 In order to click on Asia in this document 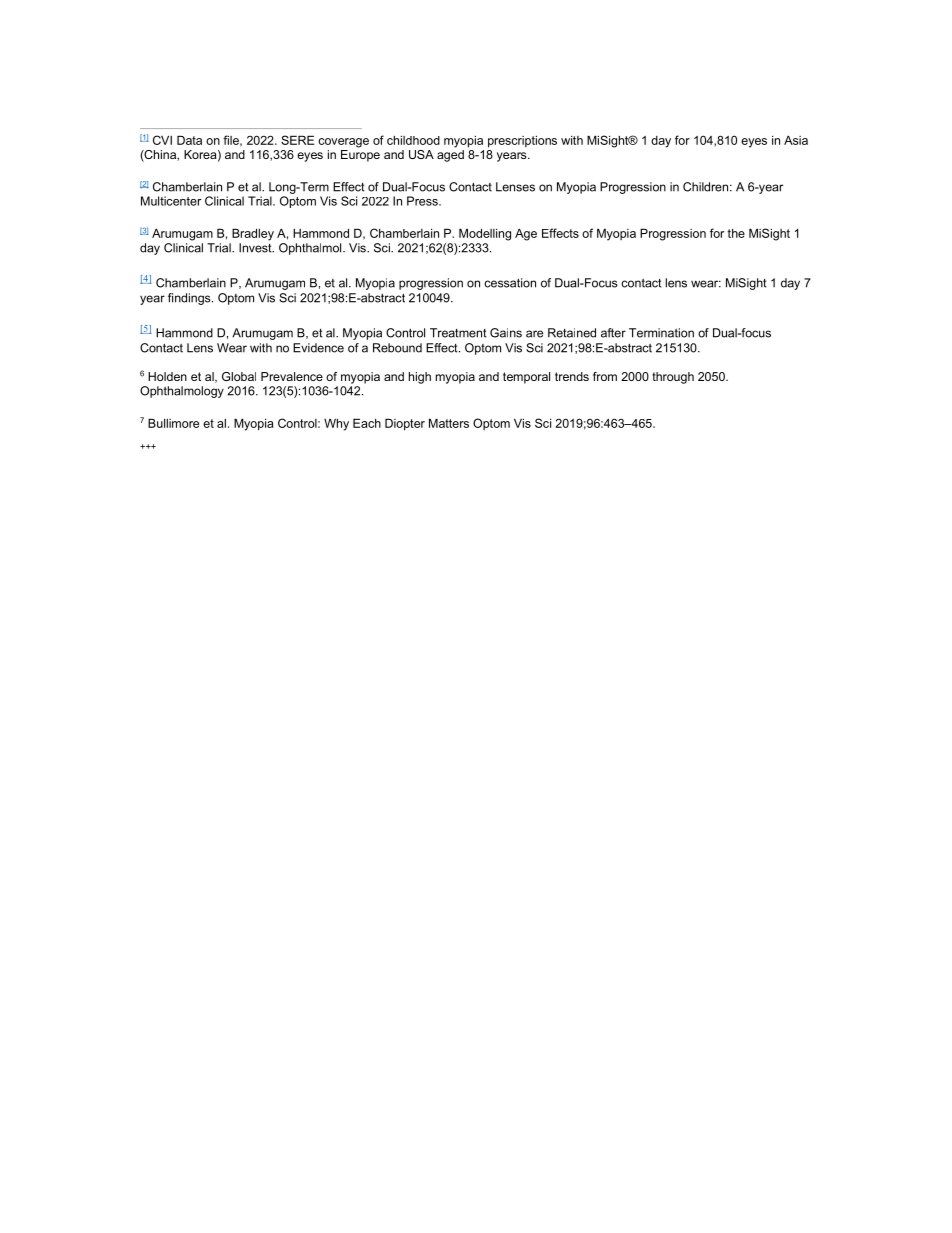, I will do `click(796, 140)`.
